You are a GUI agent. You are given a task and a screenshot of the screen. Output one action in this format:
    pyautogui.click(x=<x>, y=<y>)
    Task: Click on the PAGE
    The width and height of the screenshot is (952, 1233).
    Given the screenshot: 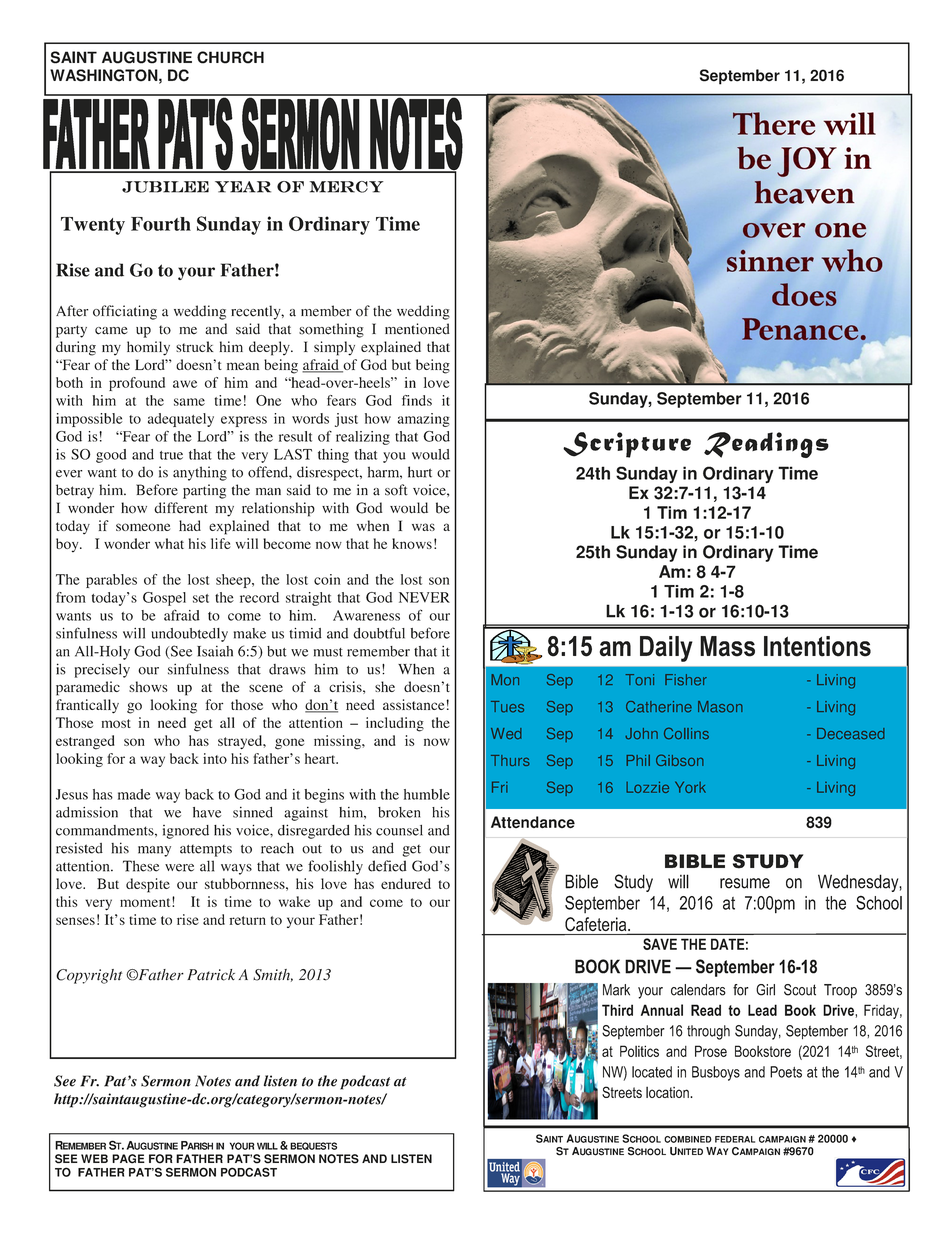 What is the action you would take?
    pyautogui.click(x=128, y=1159)
